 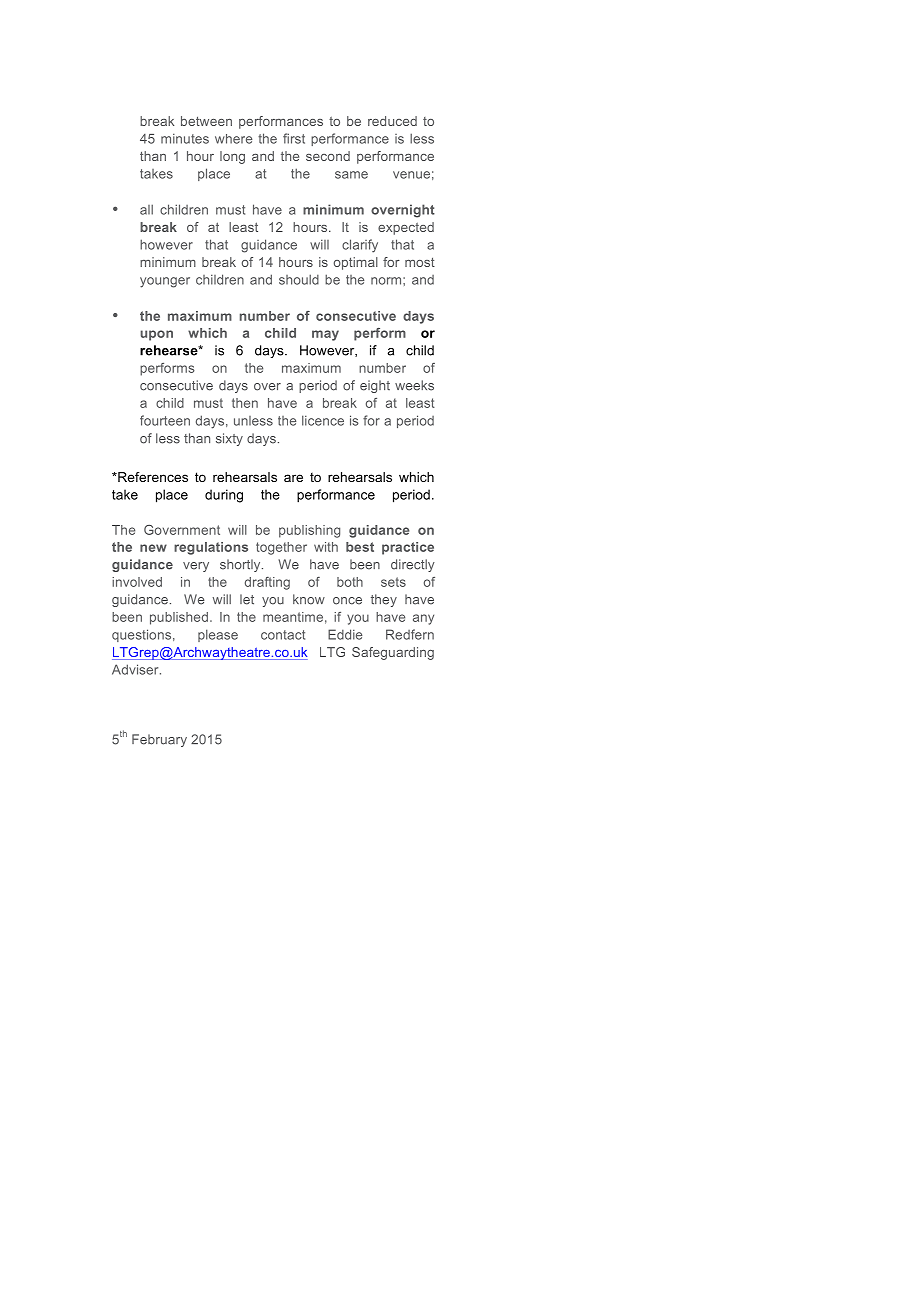 I want to click on upon, so click(x=156, y=335).
